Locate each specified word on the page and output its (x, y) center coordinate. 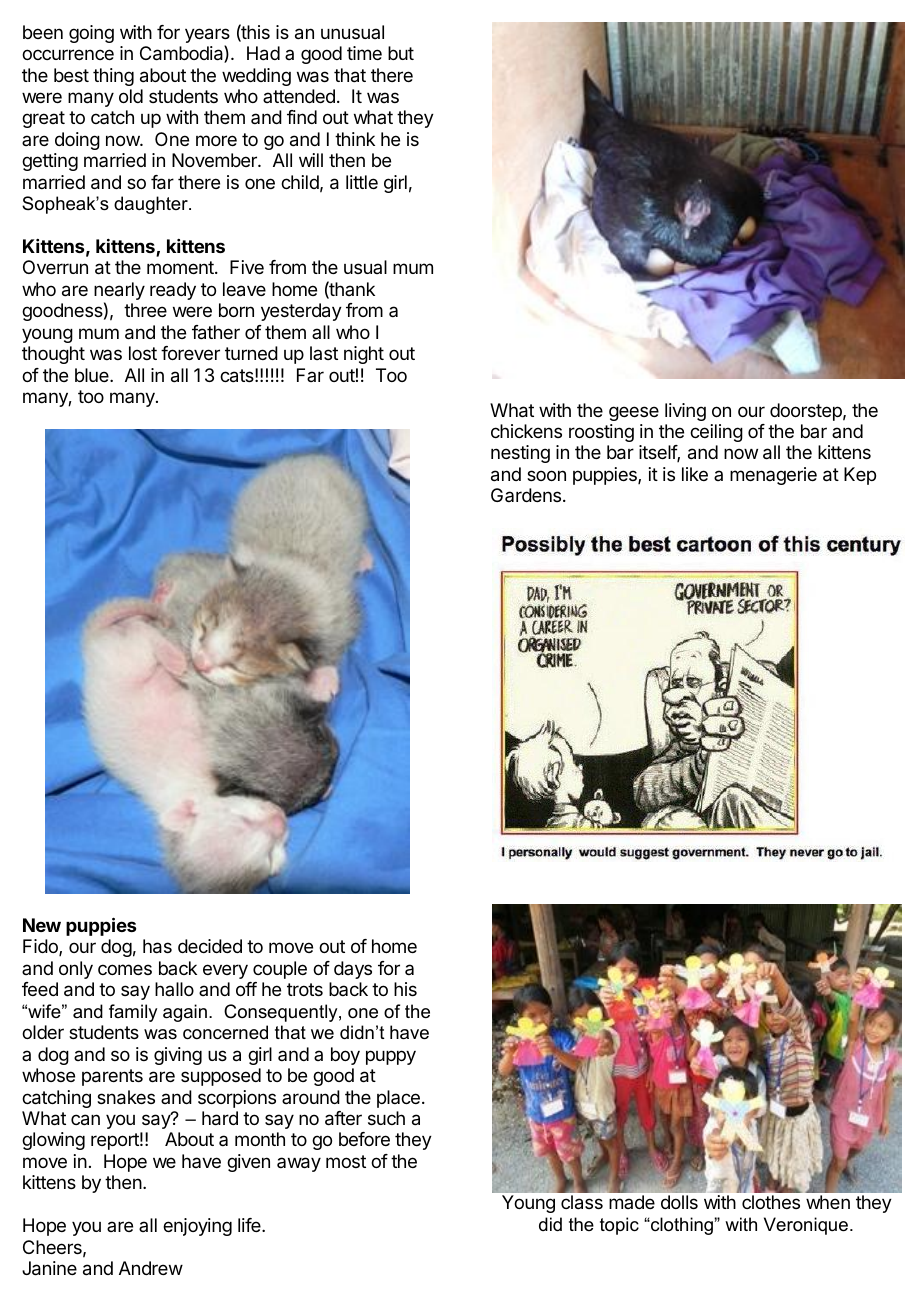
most (346, 1161)
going (91, 34)
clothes (771, 1202)
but (401, 53)
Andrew (151, 1268)
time (364, 53)
